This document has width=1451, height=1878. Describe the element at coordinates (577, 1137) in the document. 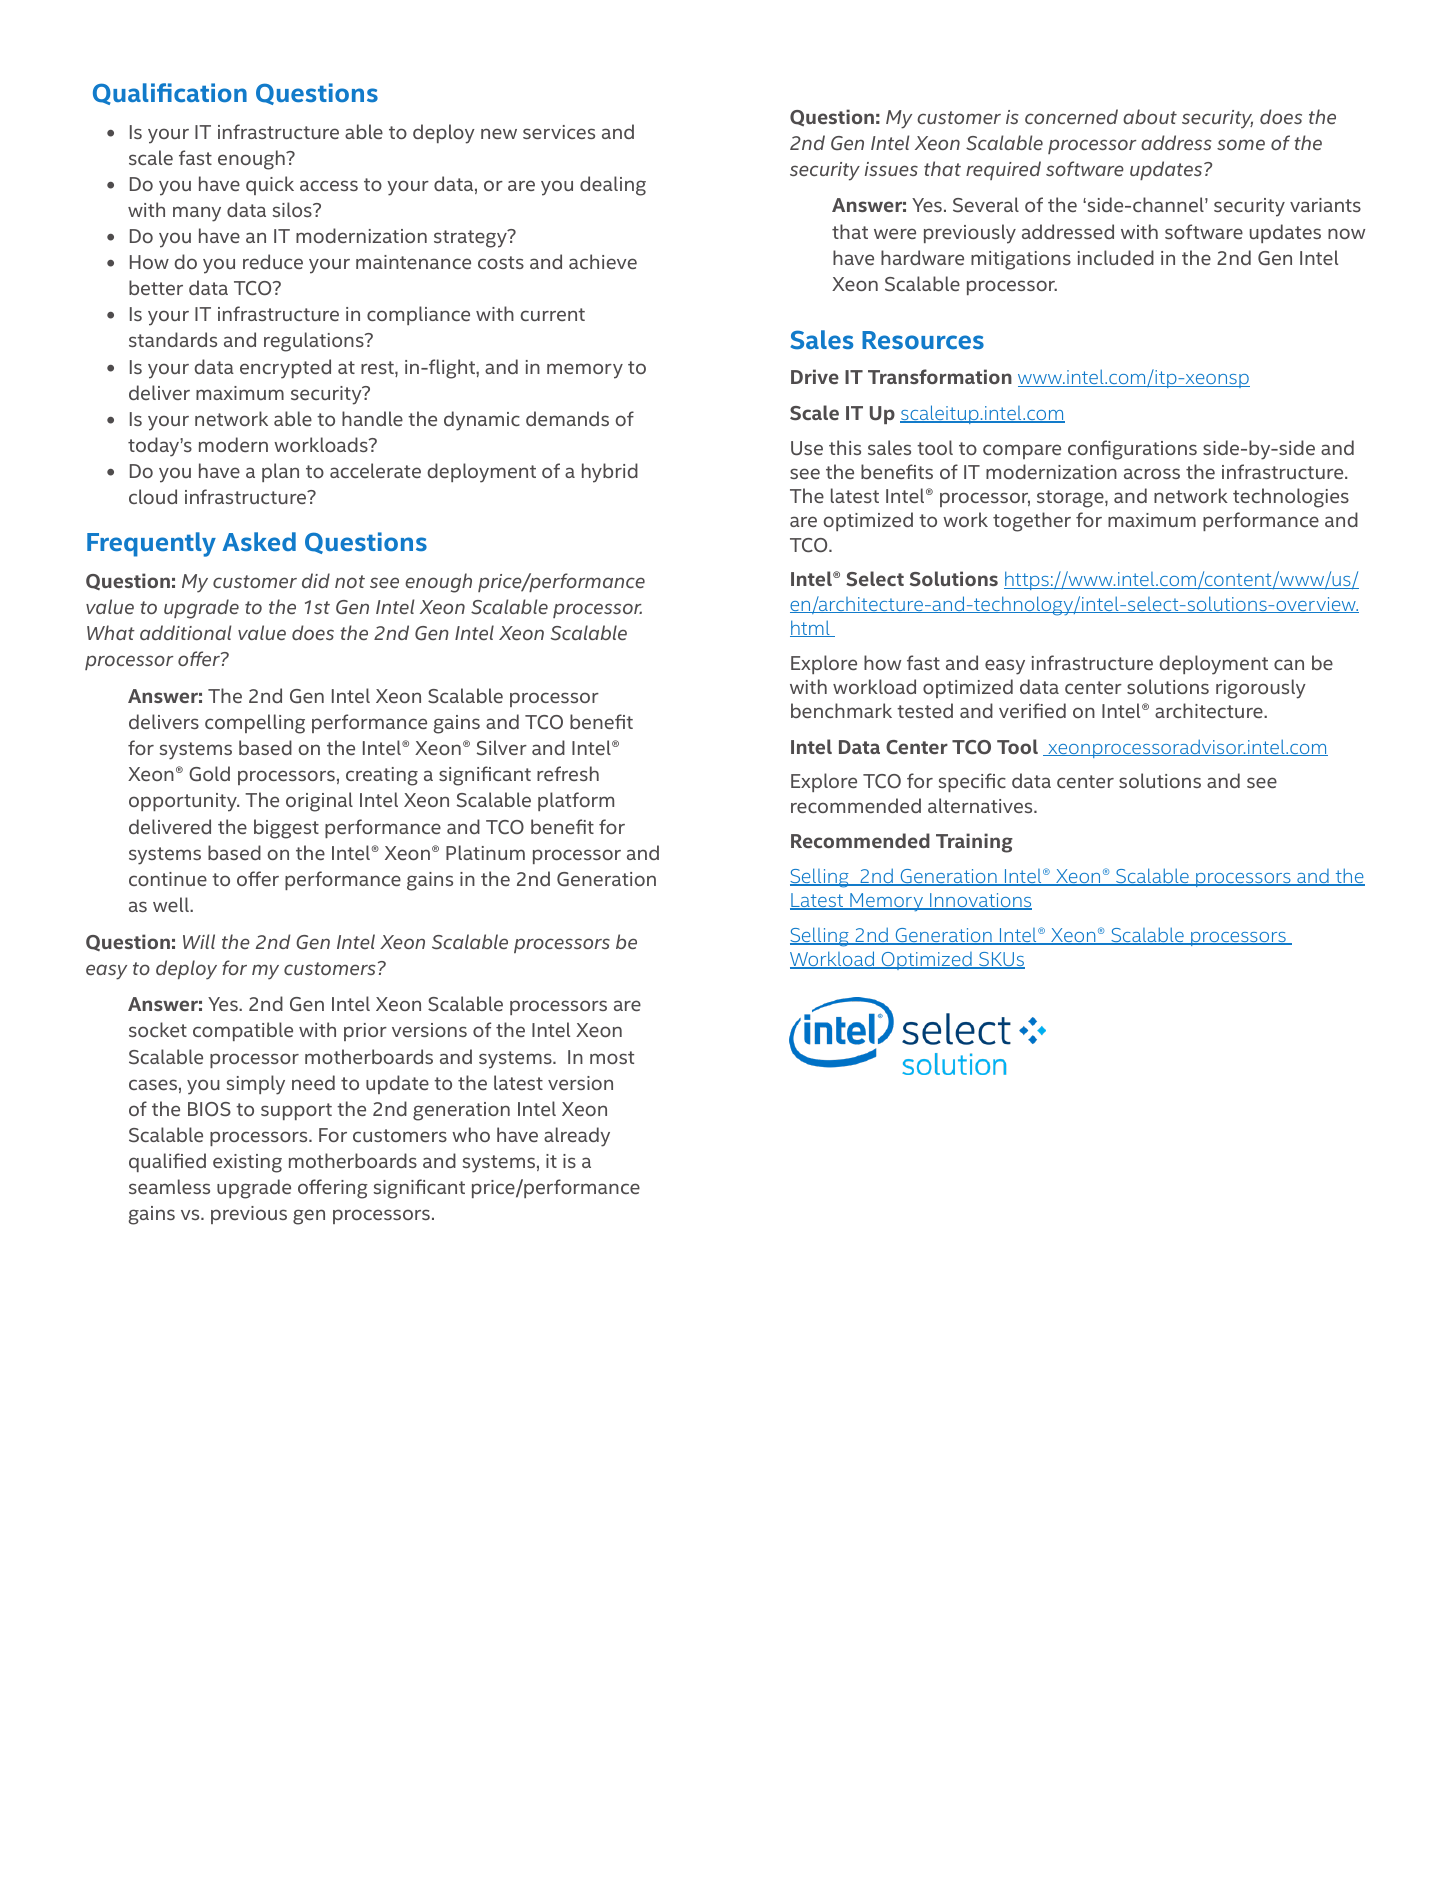

I see `already` at that location.
